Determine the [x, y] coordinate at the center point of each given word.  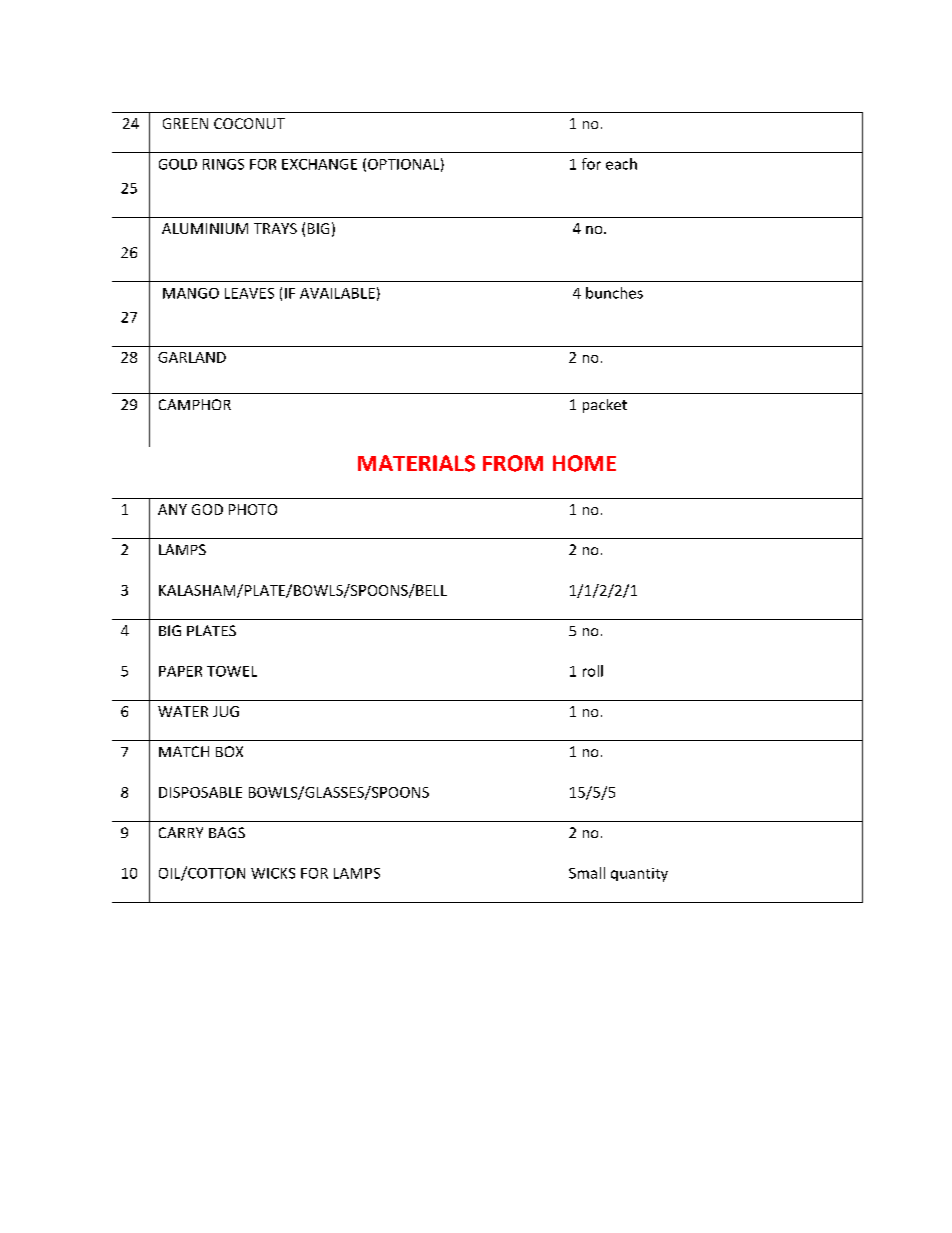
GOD [207, 509]
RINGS [223, 164]
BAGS [227, 832]
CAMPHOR [195, 404]
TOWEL [232, 671]
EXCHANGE [319, 164]
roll [593, 671]
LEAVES [249, 293]
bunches [614, 293]
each [621, 164]
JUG [226, 711]
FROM [513, 463]
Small [587, 873]
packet [605, 406]
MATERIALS [416, 463]
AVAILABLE [337, 293]
